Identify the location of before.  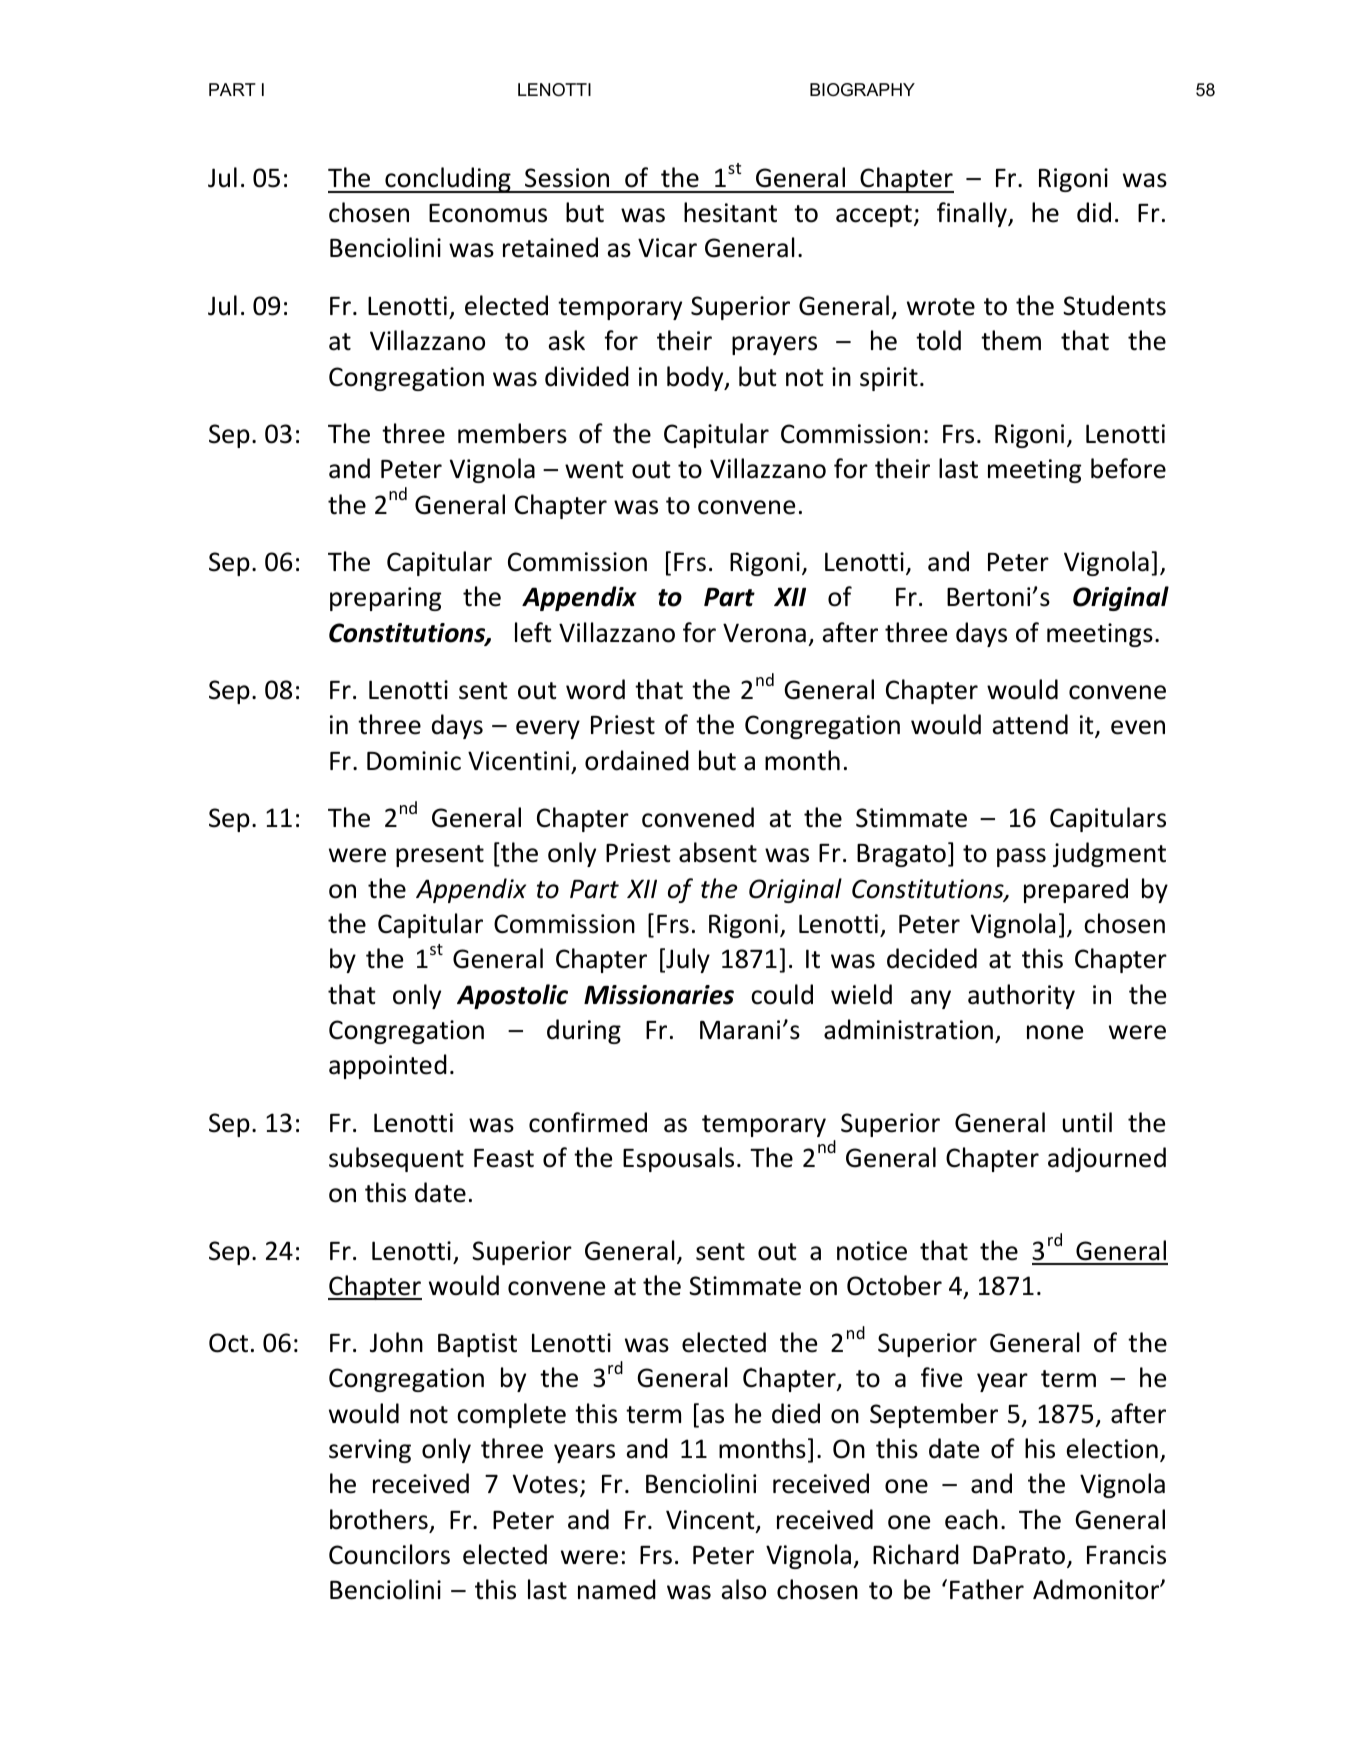
(1128, 468).
